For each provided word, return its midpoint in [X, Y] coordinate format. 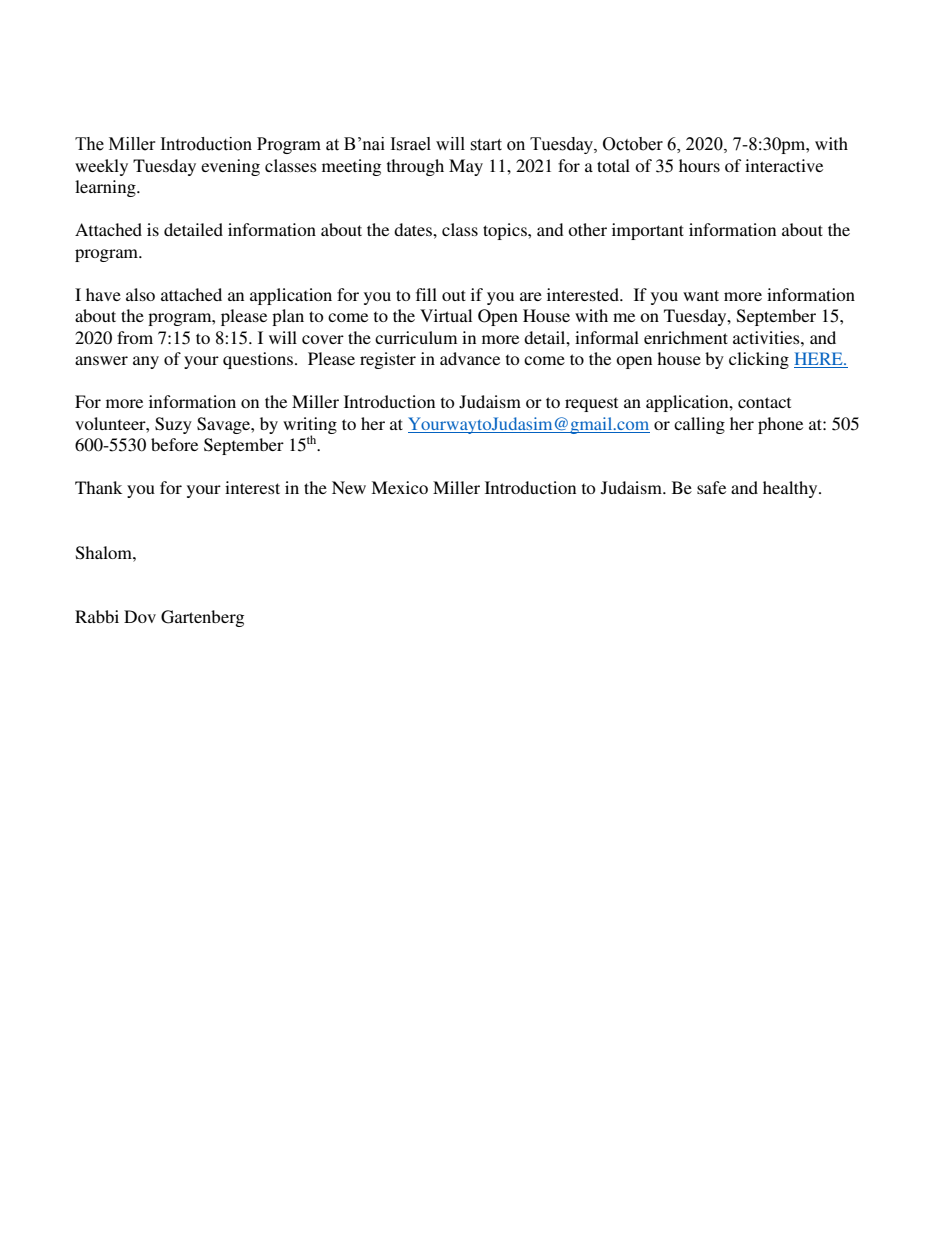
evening [230, 167]
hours [699, 165]
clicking [759, 360]
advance [470, 358]
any [146, 362]
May [466, 167]
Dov [140, 616]
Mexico [399, 487]
